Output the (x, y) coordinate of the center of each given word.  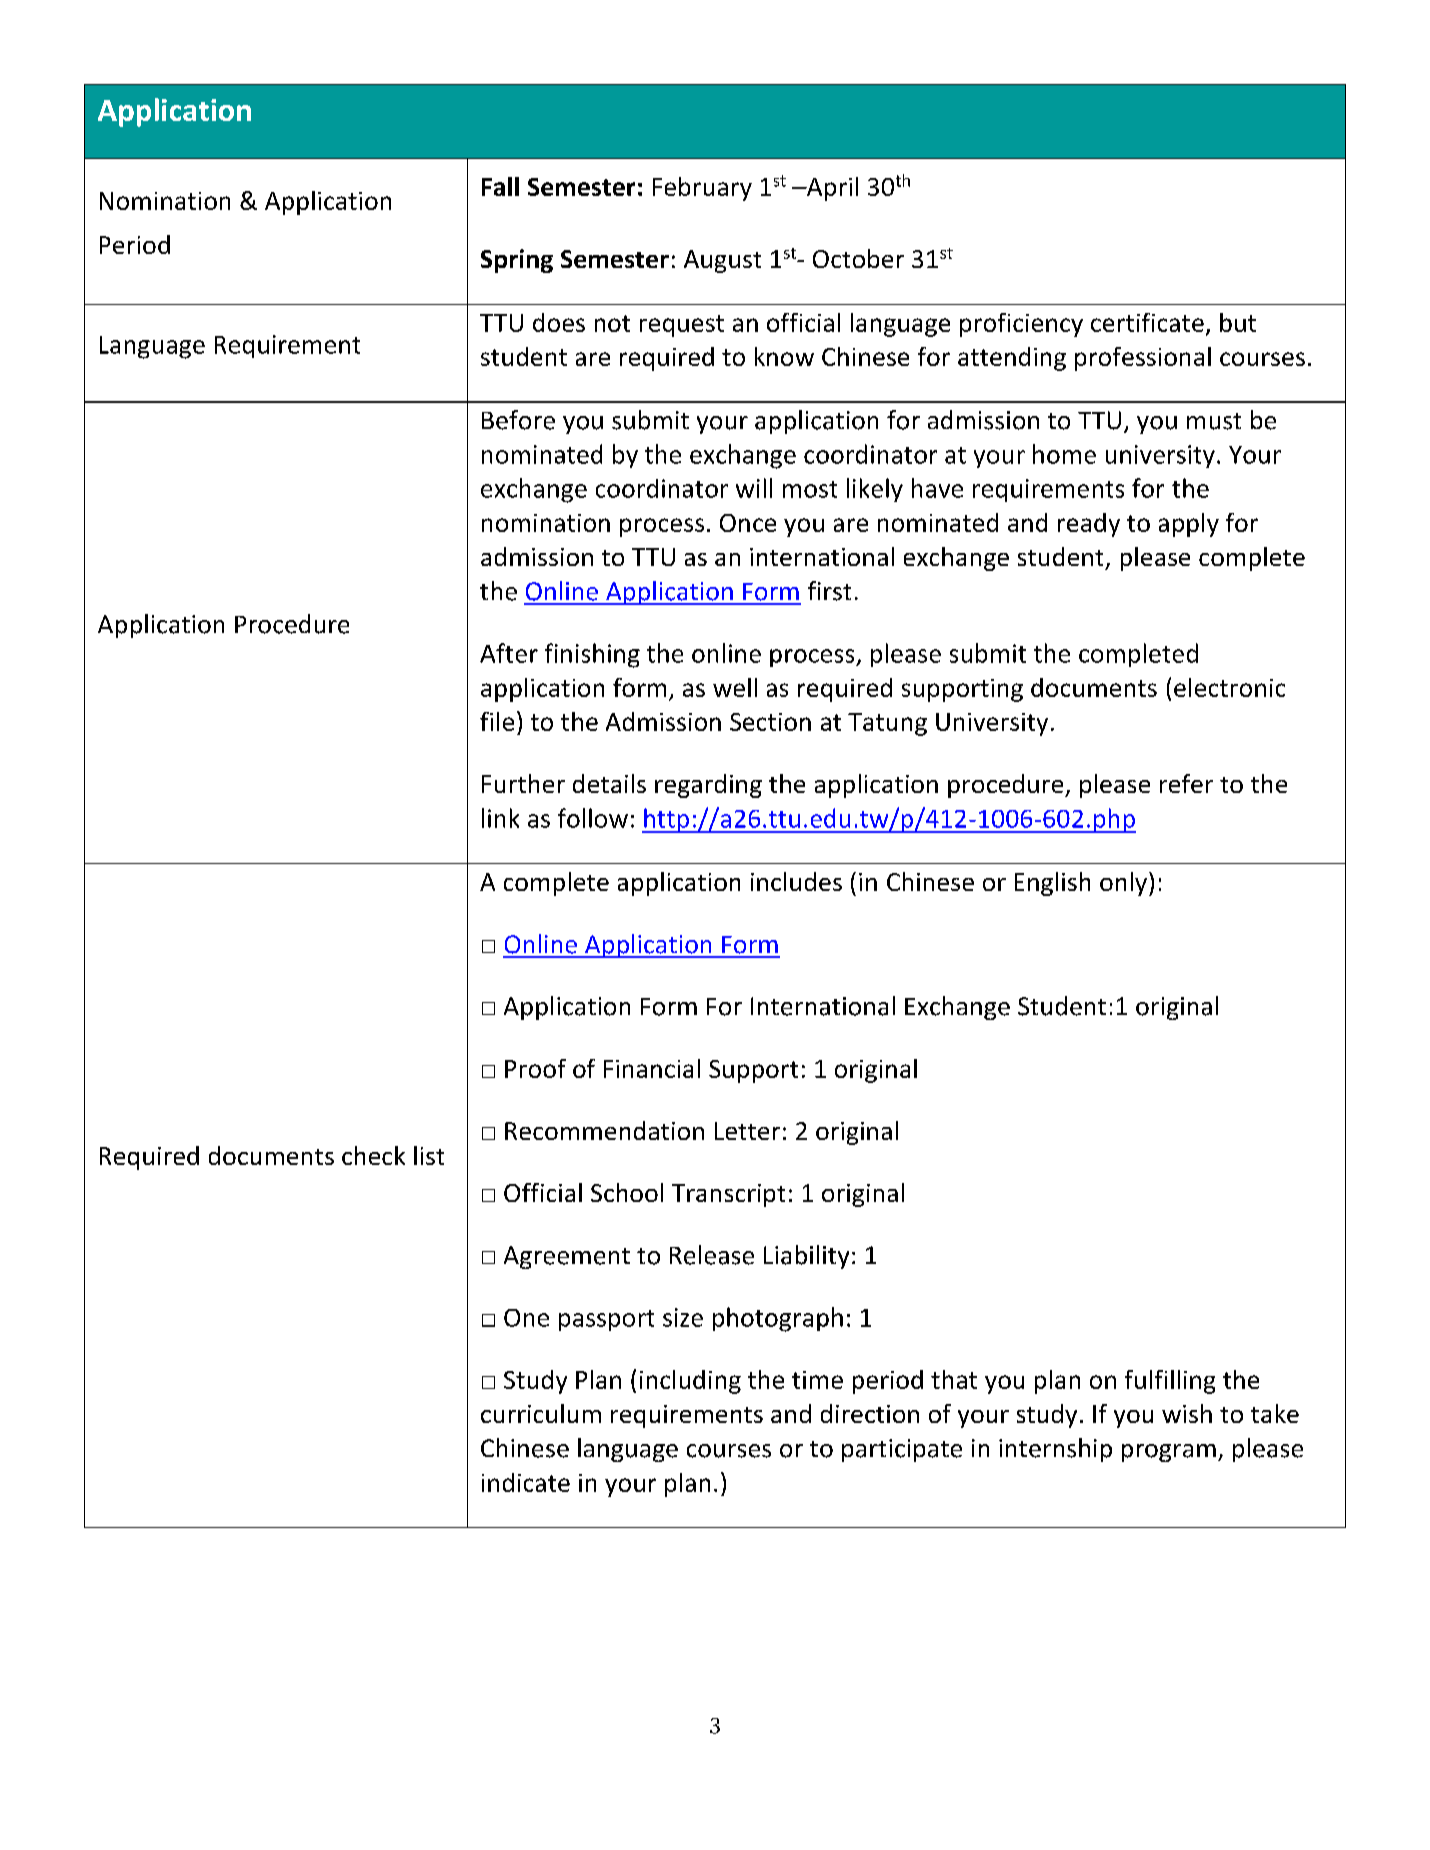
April (831, 189)
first (829, 591)
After (509, 653)
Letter (747, 1131)
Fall (500, 186)
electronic (1229, 687)
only (1125, 884)
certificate (1147, 322)
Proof (535, 1068)
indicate (526, 1482)
